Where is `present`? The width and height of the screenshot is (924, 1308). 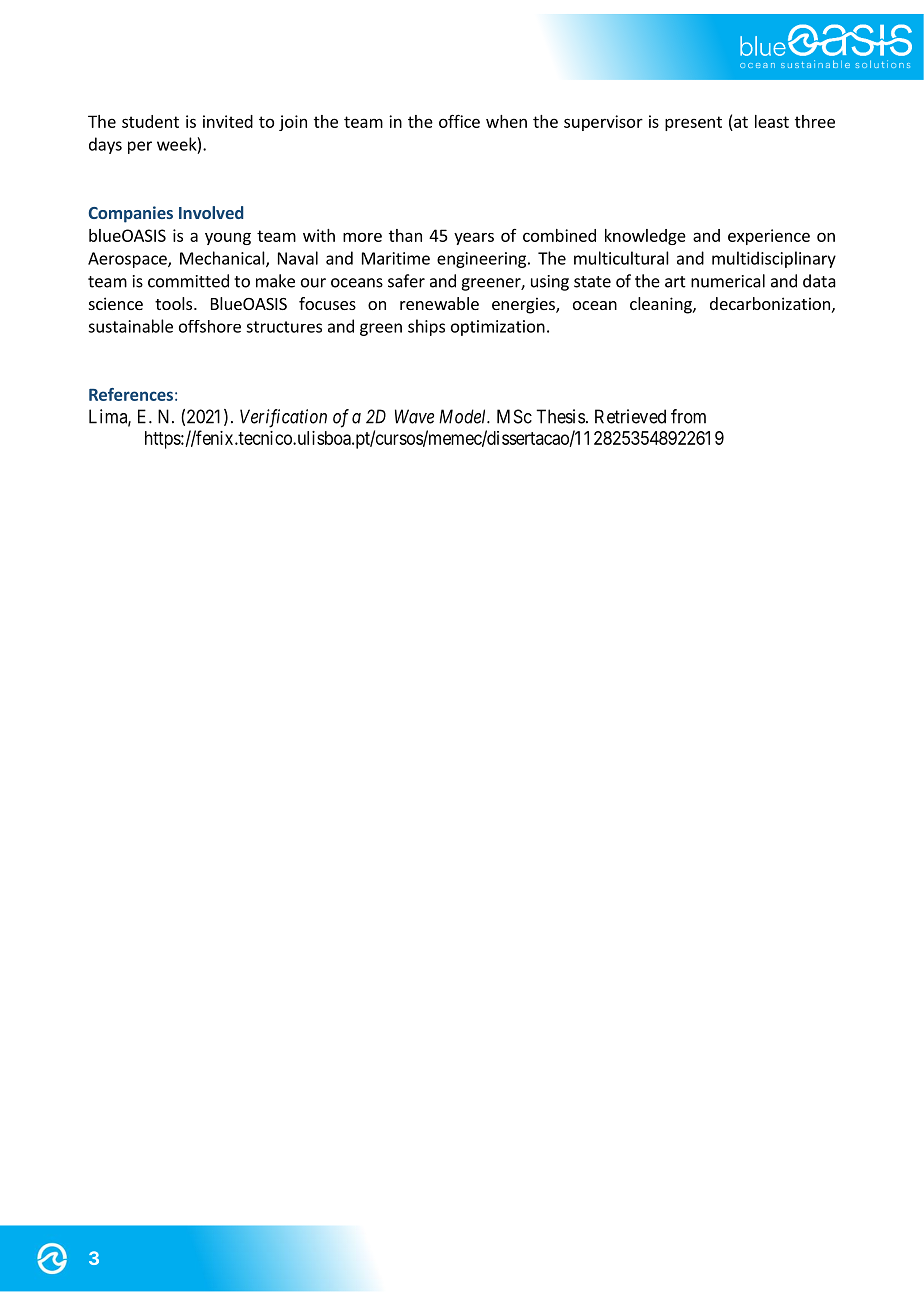
present is located at coordinates (693, 123).
